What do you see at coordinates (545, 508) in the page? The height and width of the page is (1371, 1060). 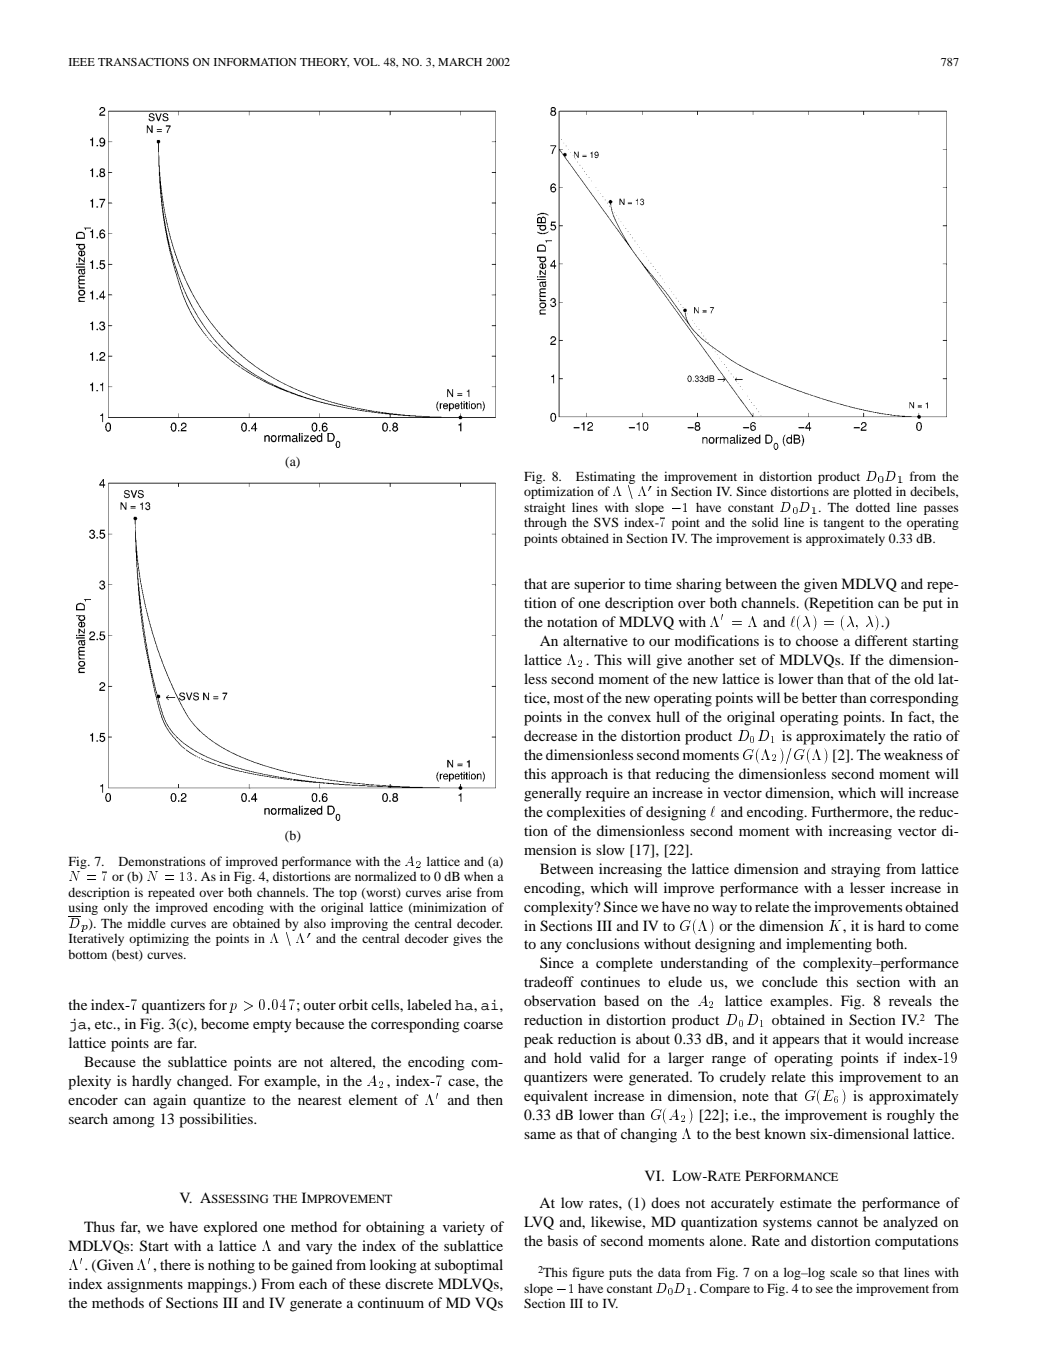 I see `straight` at bounding box center [545, 508].
